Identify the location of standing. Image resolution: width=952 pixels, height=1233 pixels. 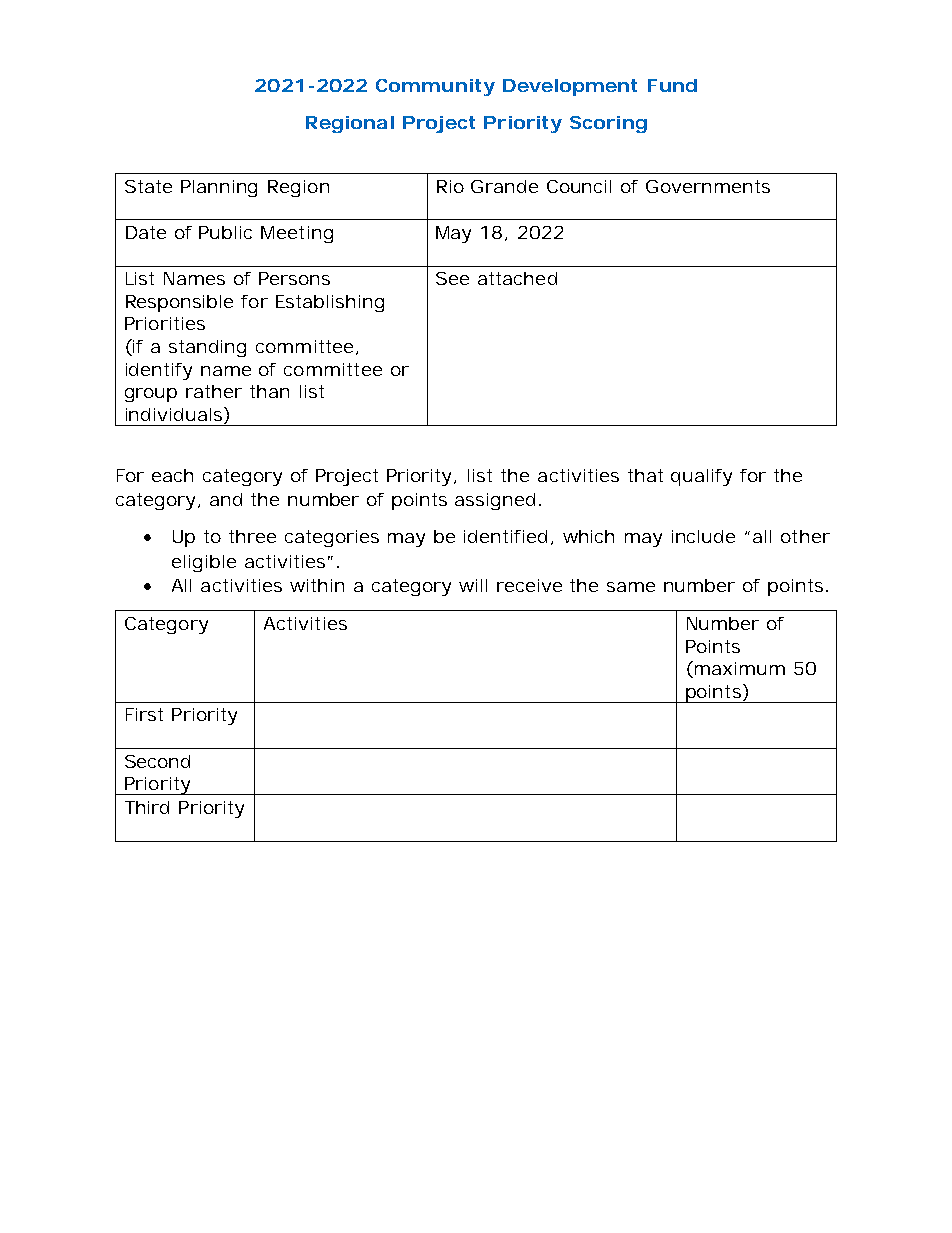
(207, 348).
